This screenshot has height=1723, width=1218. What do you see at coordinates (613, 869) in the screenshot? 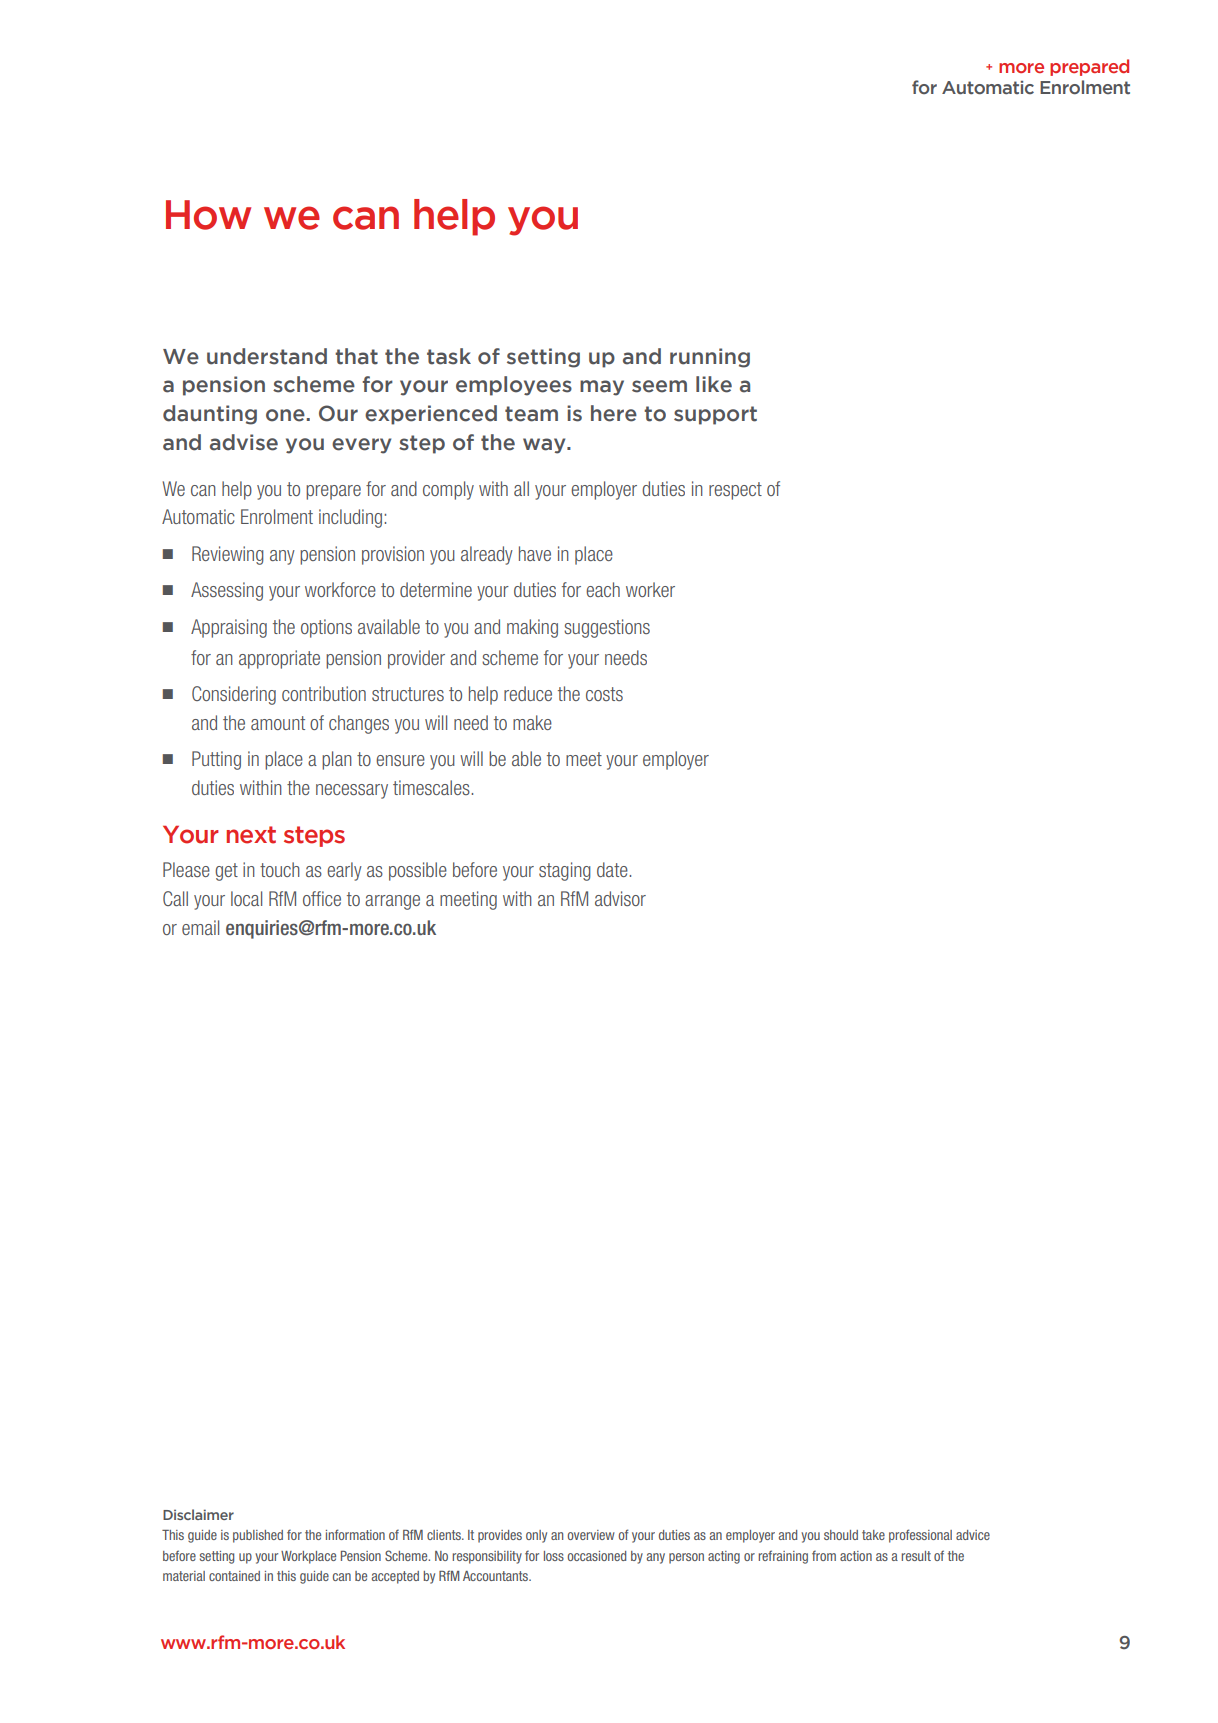
I see `date` at bounding box center [613, 869].
